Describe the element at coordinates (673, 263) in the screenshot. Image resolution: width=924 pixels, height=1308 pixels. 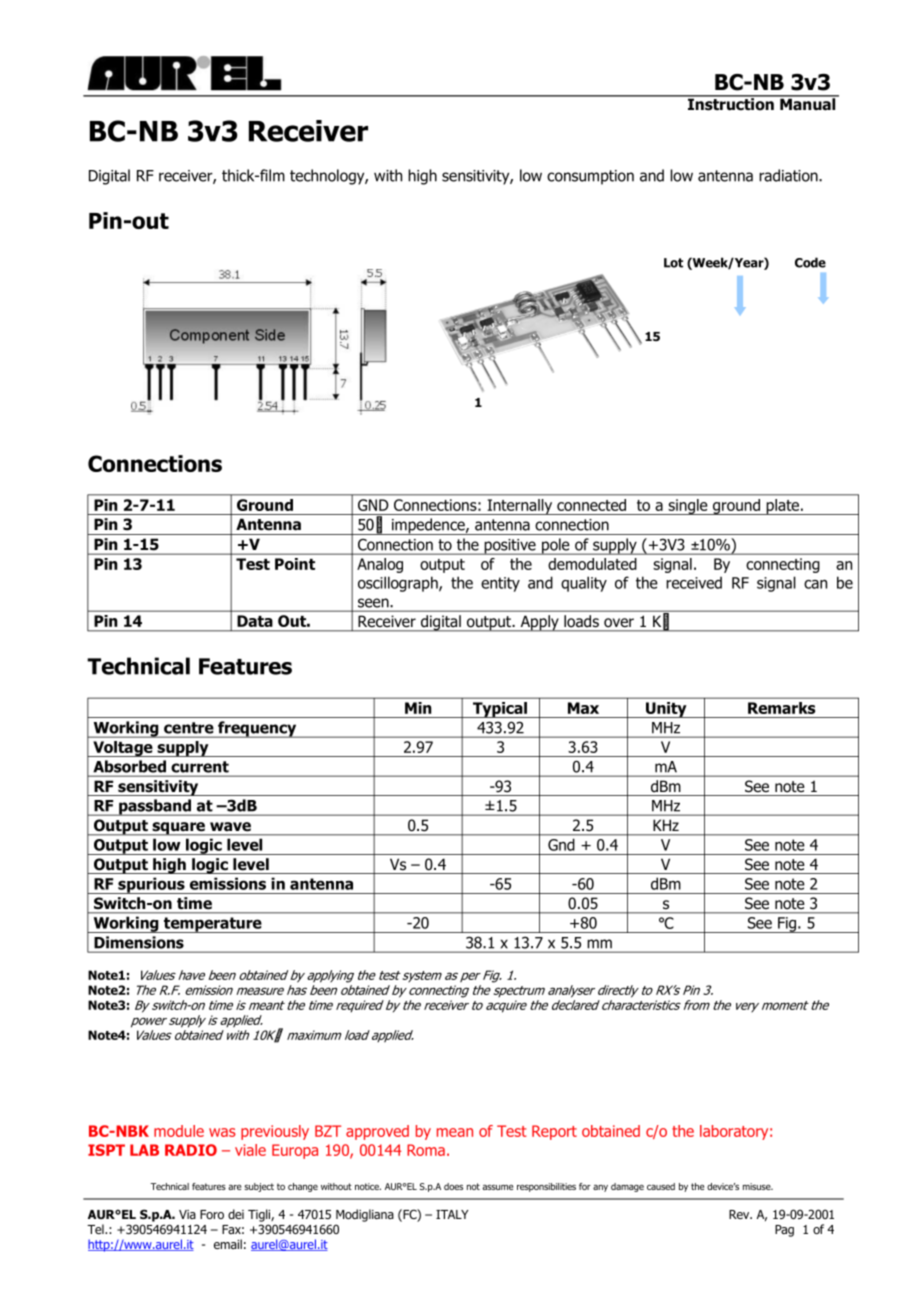
I see `Lot` at that location.
